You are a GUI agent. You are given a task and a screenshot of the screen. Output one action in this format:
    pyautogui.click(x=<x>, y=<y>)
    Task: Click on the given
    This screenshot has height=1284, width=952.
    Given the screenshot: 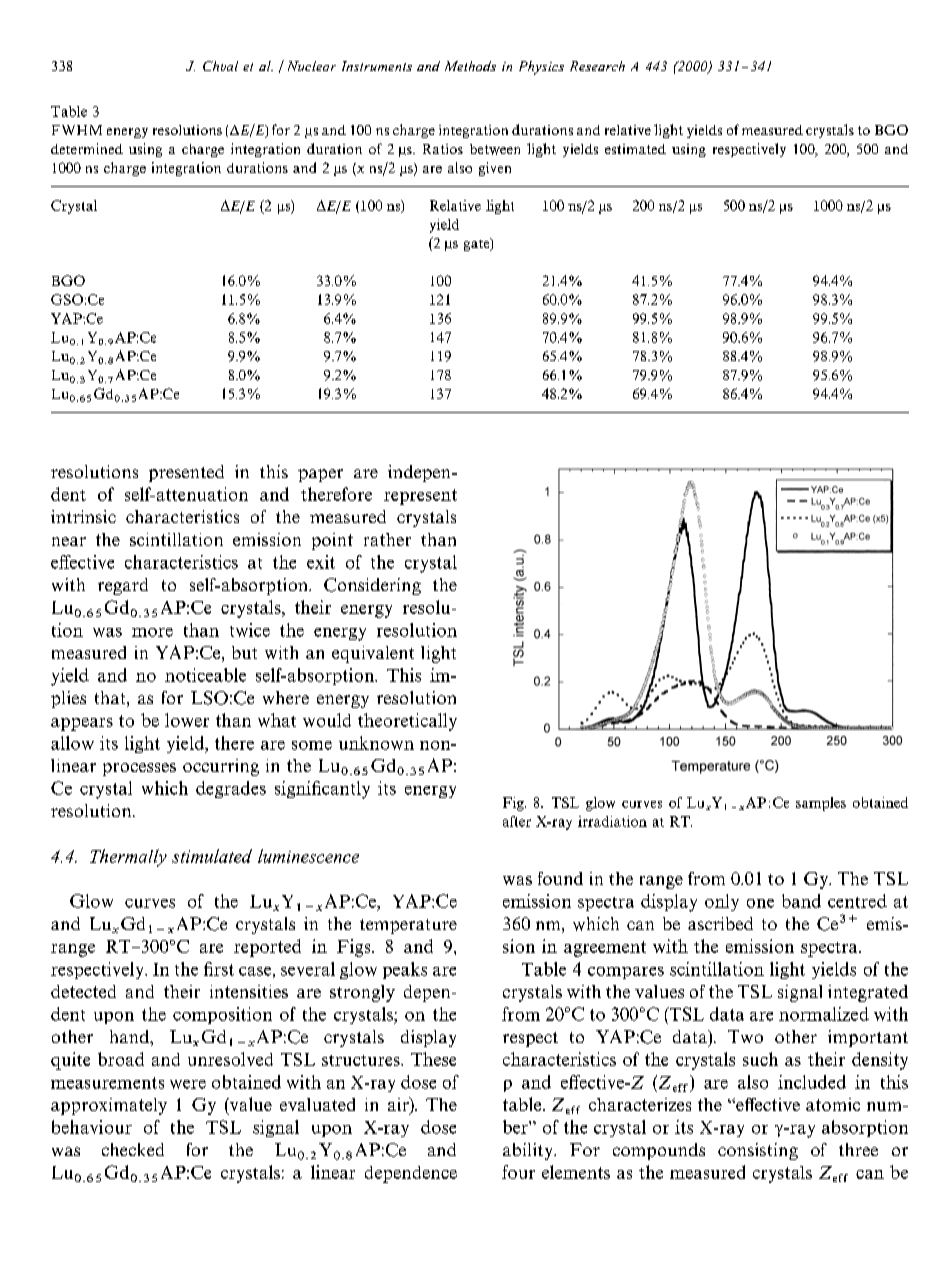 What is the action you would take?
    pyautogui.click(x=495, y=169)
